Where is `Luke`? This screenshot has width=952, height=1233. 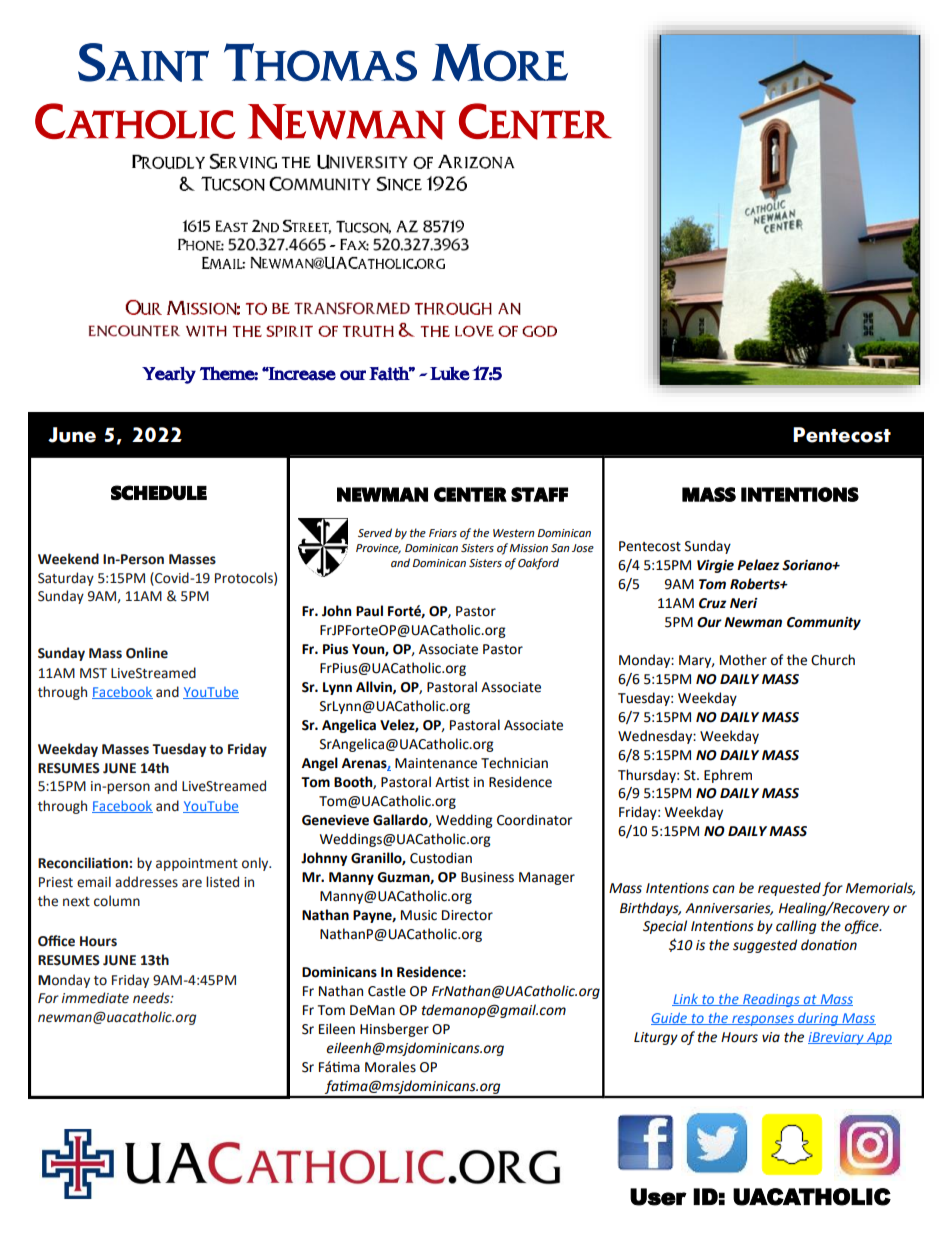
Luke is located at coordinates (450, 373).
